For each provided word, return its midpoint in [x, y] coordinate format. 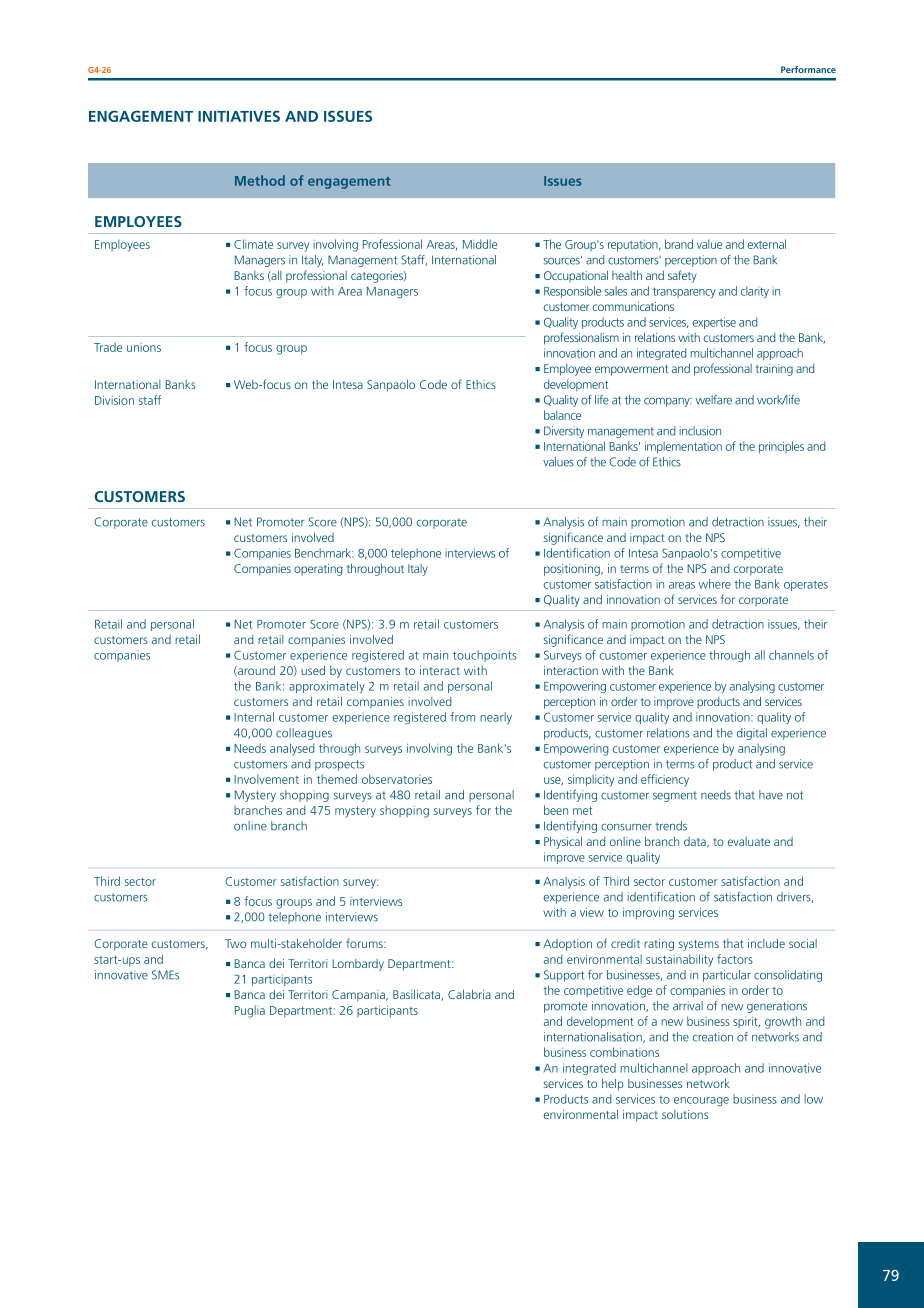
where [715, 584]
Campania [359, 996]
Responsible [572, 292]
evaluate [749, 841]
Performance [808, 69]
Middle [480, 244]
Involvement [266, 779]
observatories [397, 779]
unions [144, 347]
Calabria [469, 994]
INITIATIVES [239, 116]
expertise [714, 323]
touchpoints [485, 656]
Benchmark [324, 553]
